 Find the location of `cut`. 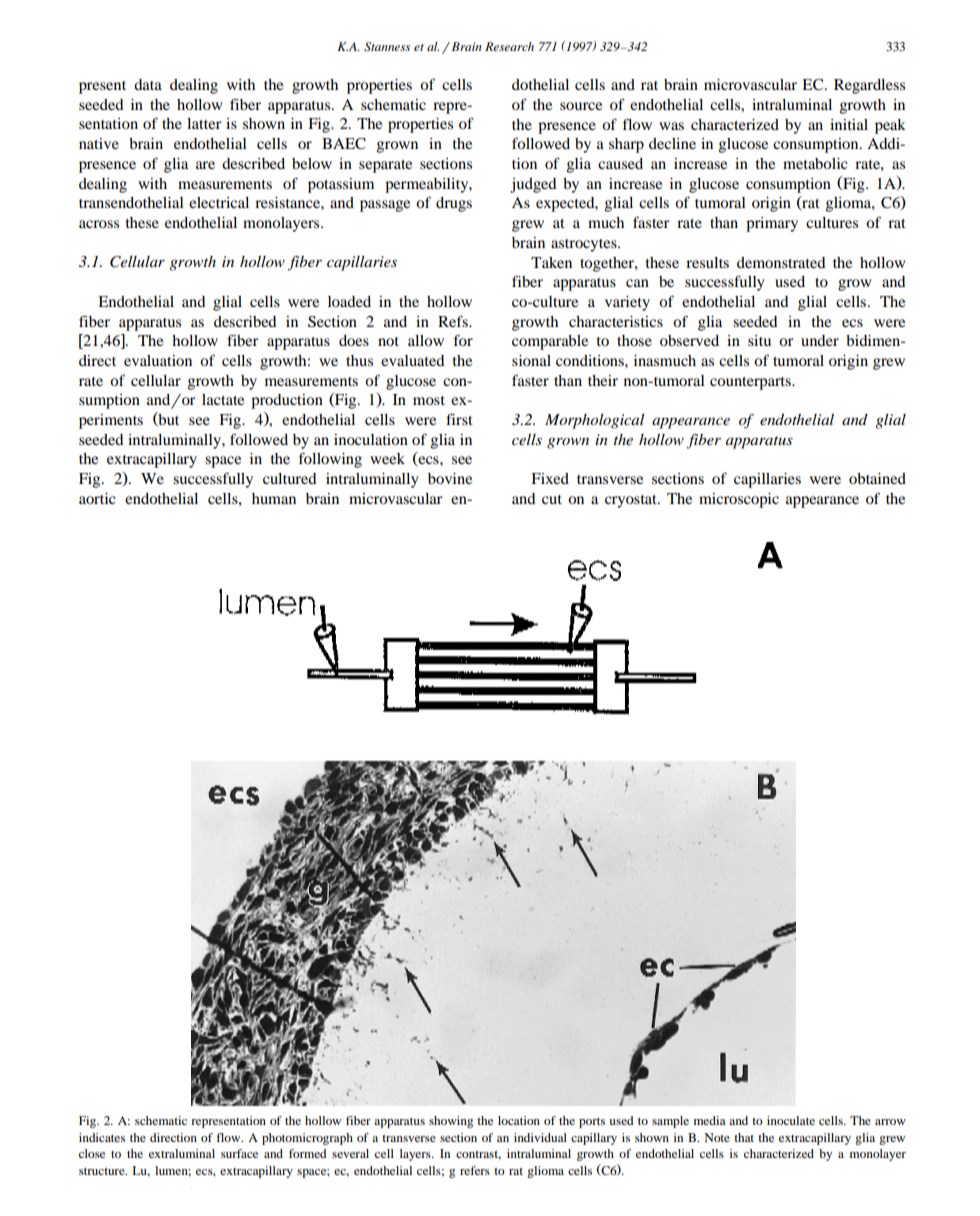

cut is located at coordinates (552, 499).
